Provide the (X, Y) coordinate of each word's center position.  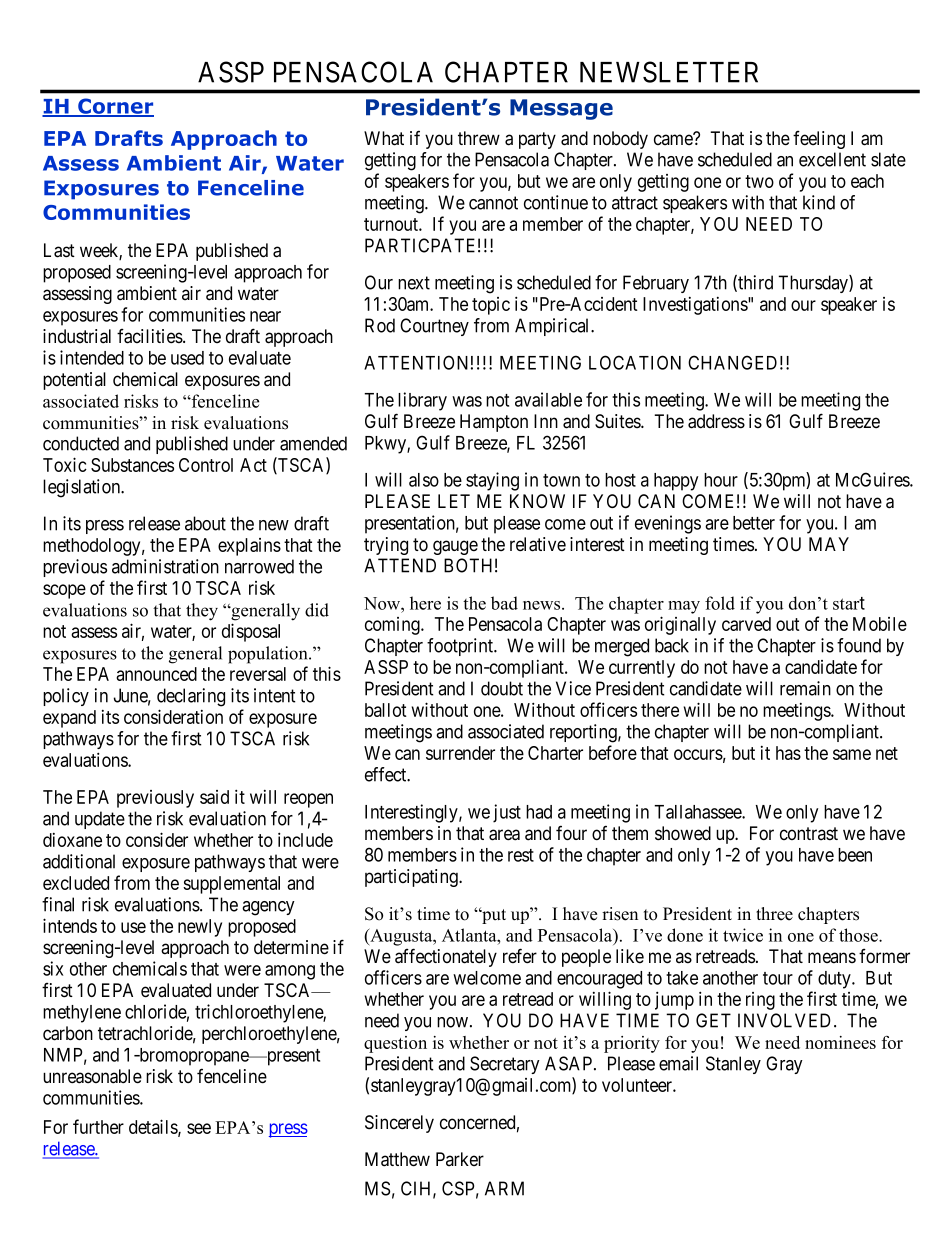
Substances (132, 465)
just (507, 813)
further (98, 1126)
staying (492, 481)
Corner (115, 107)
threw (479, 138)
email (678, 1063)
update (100, 820)
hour (721, 480)
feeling (819, 140)
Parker (460, 1159)
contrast (809, 834)
